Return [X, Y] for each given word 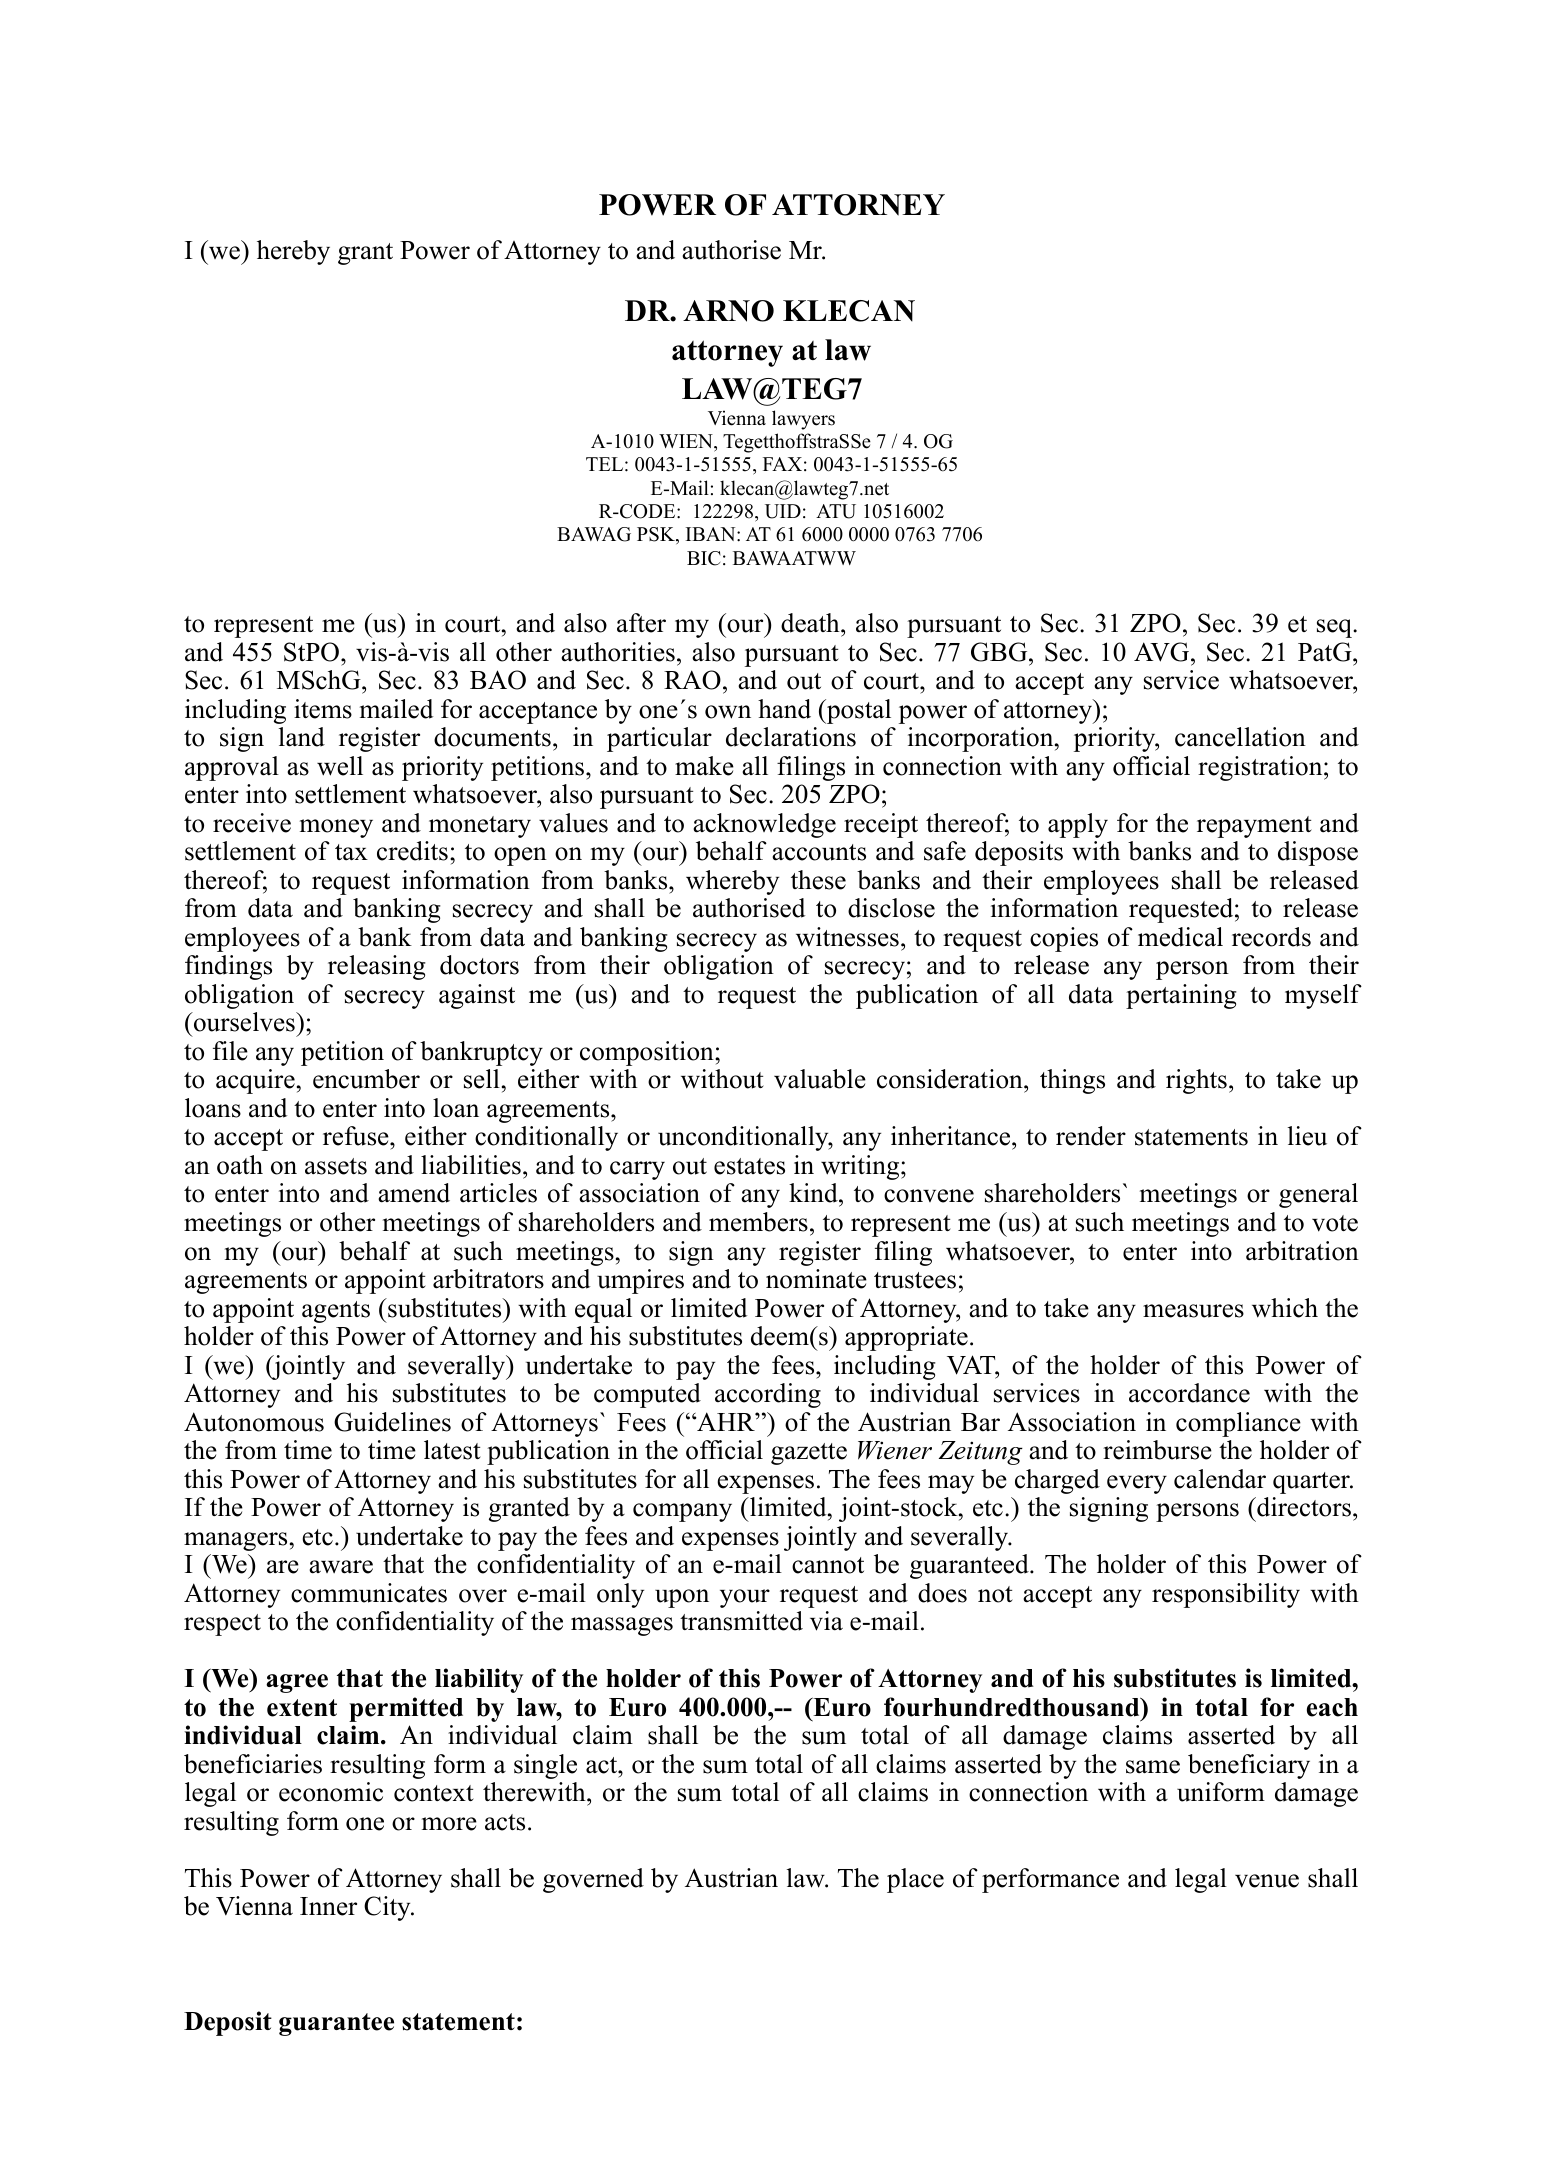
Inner [328, 1906]
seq [1335, 628]
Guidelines [392, 1422]
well [340, 766]
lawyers [803, 420]
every [1137, 1484]
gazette [809, 1454]
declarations [791, 737]
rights [1196, 1081]
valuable [820, 1079]
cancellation [1240, 737]
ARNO [728, 311]
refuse [357, 1136]
